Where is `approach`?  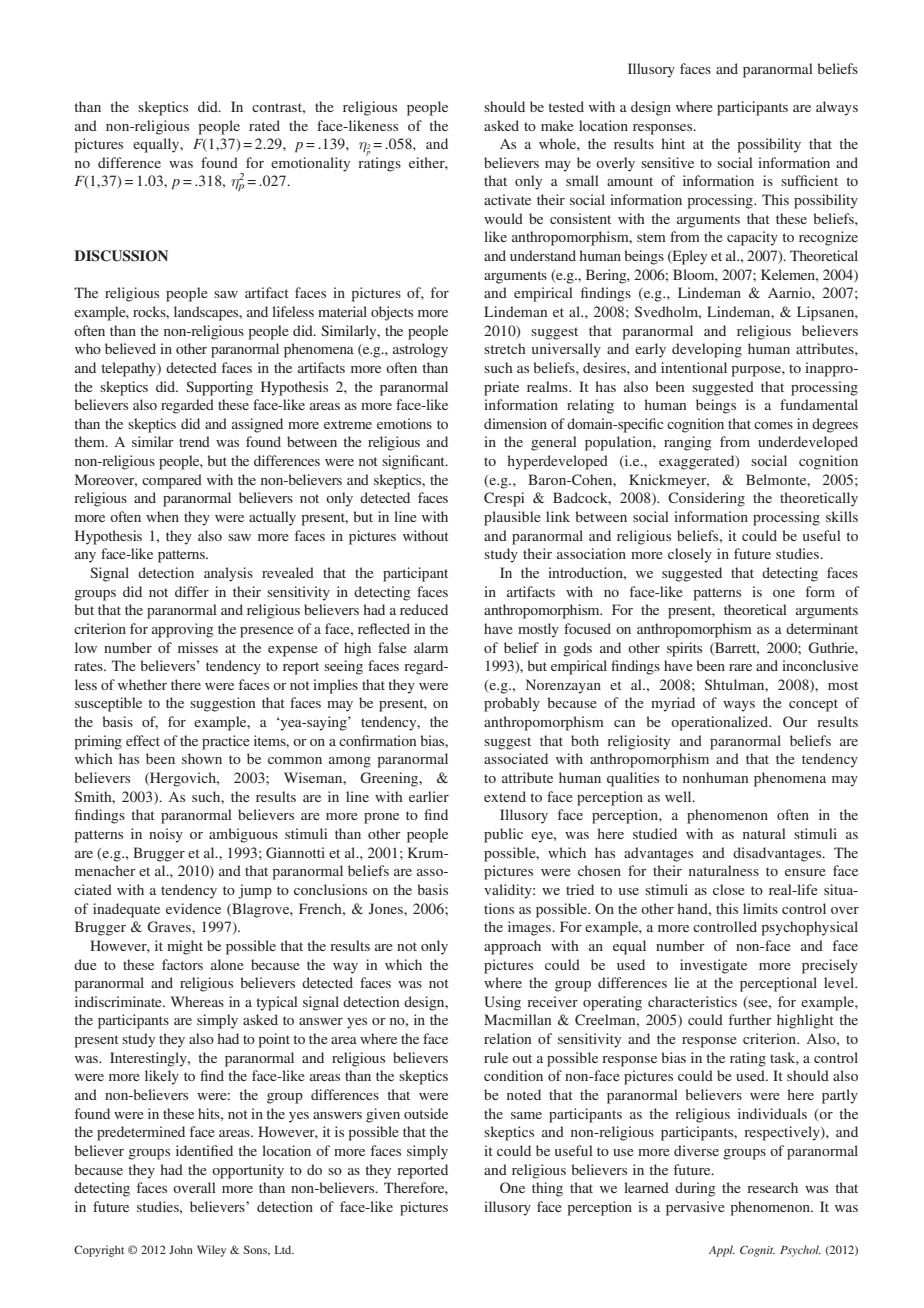 approach is located at coordinates (512, 947).
